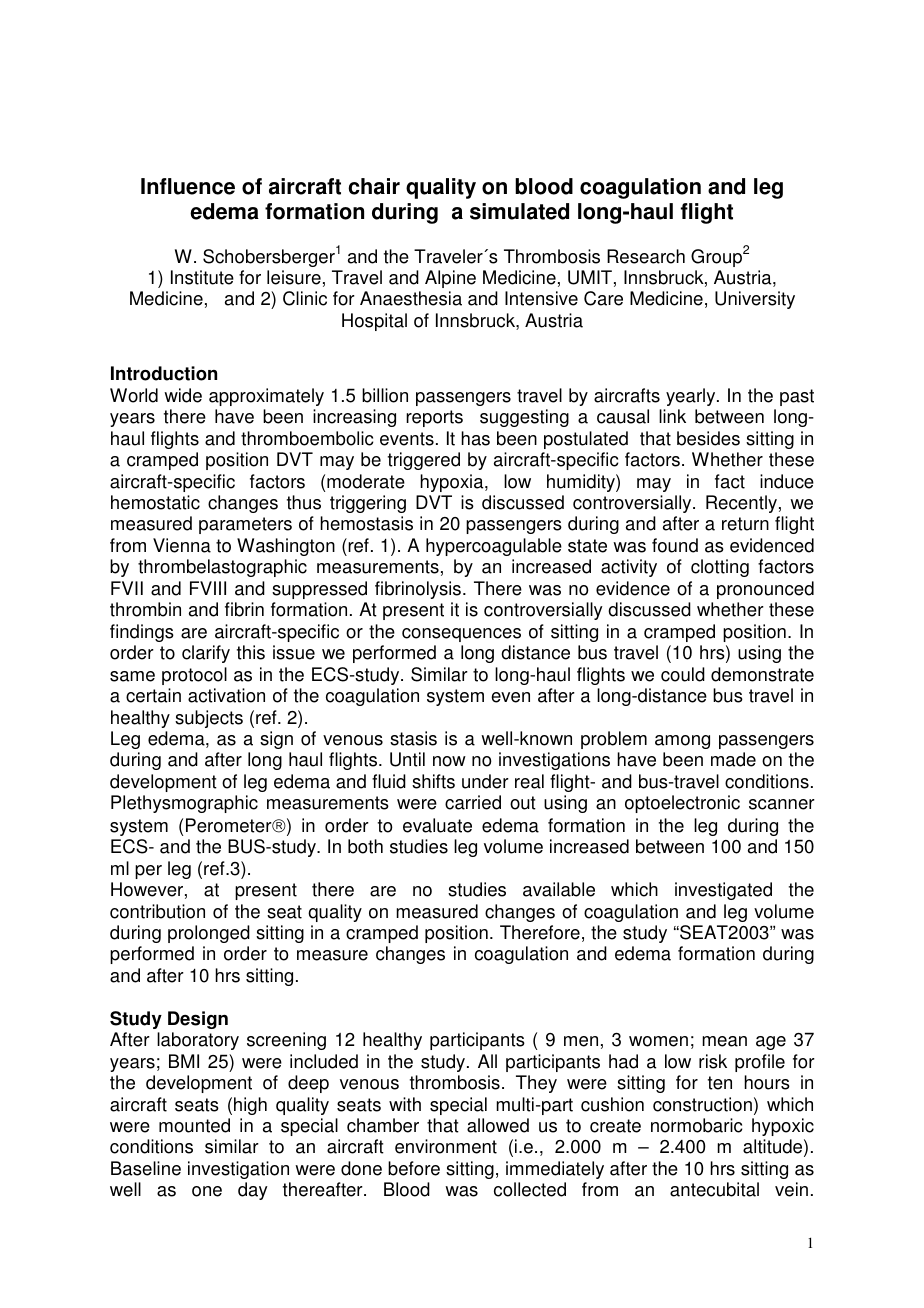 Image resolution: width=924 pixels, height=1308 pixels. Describe the element at coordinates (461, 635) in the image. I see `consequences` at that location.
